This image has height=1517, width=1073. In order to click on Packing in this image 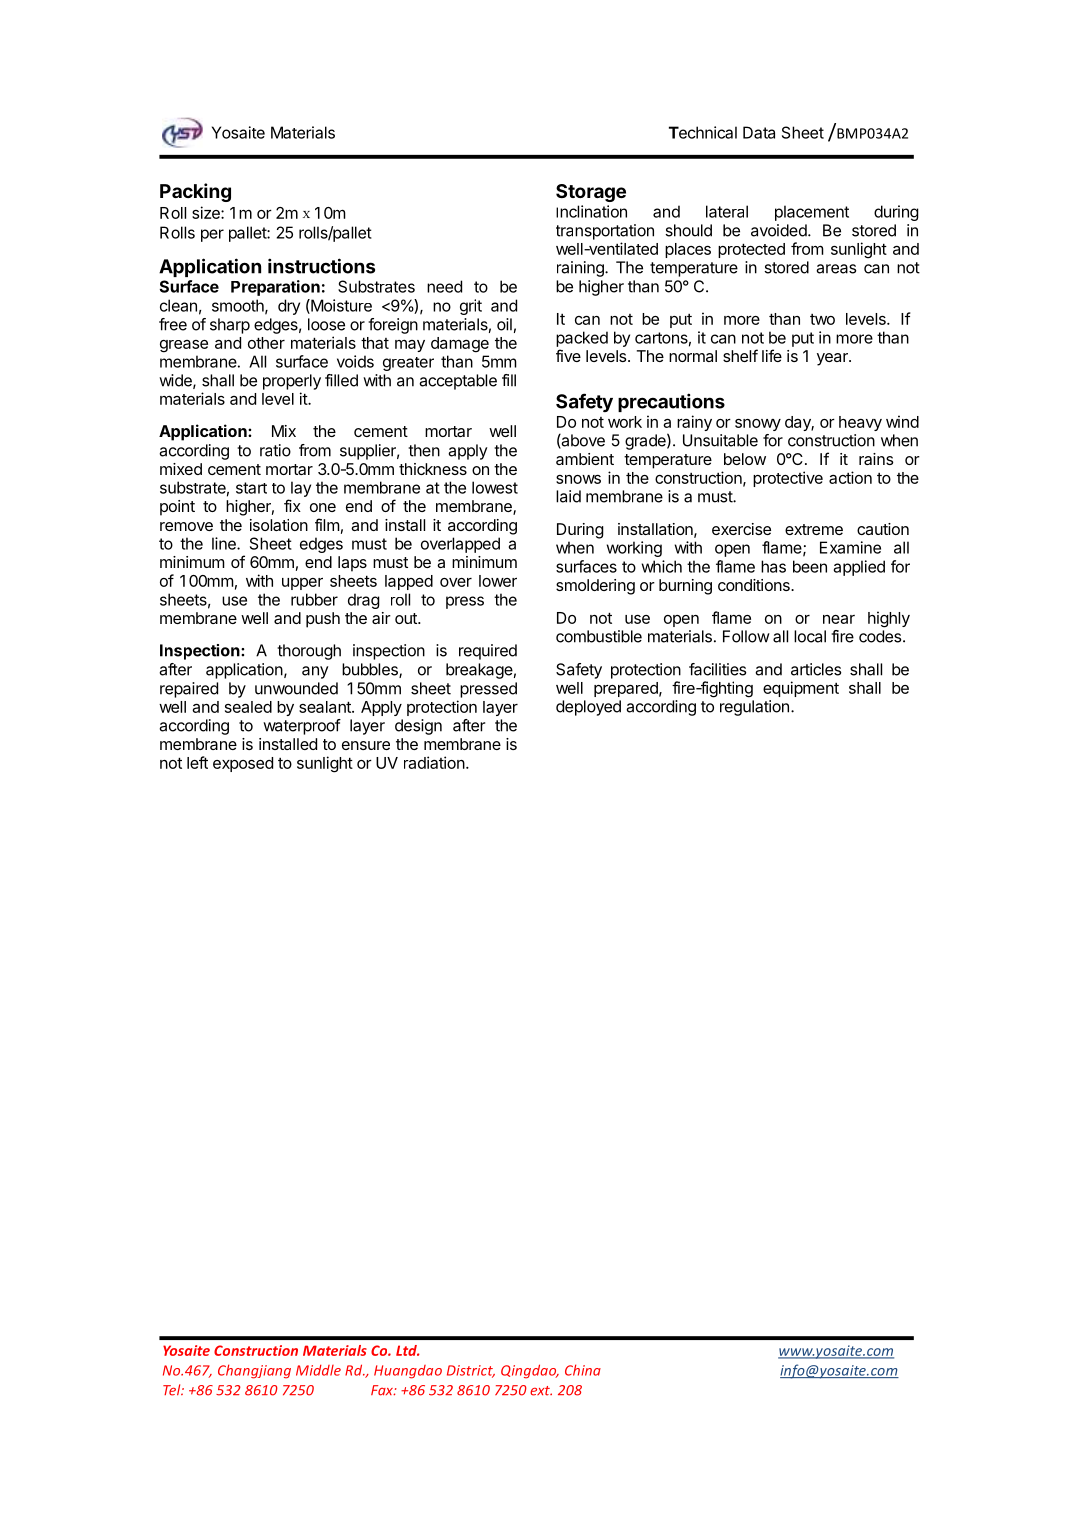, I will do `click(195, 192)`.
